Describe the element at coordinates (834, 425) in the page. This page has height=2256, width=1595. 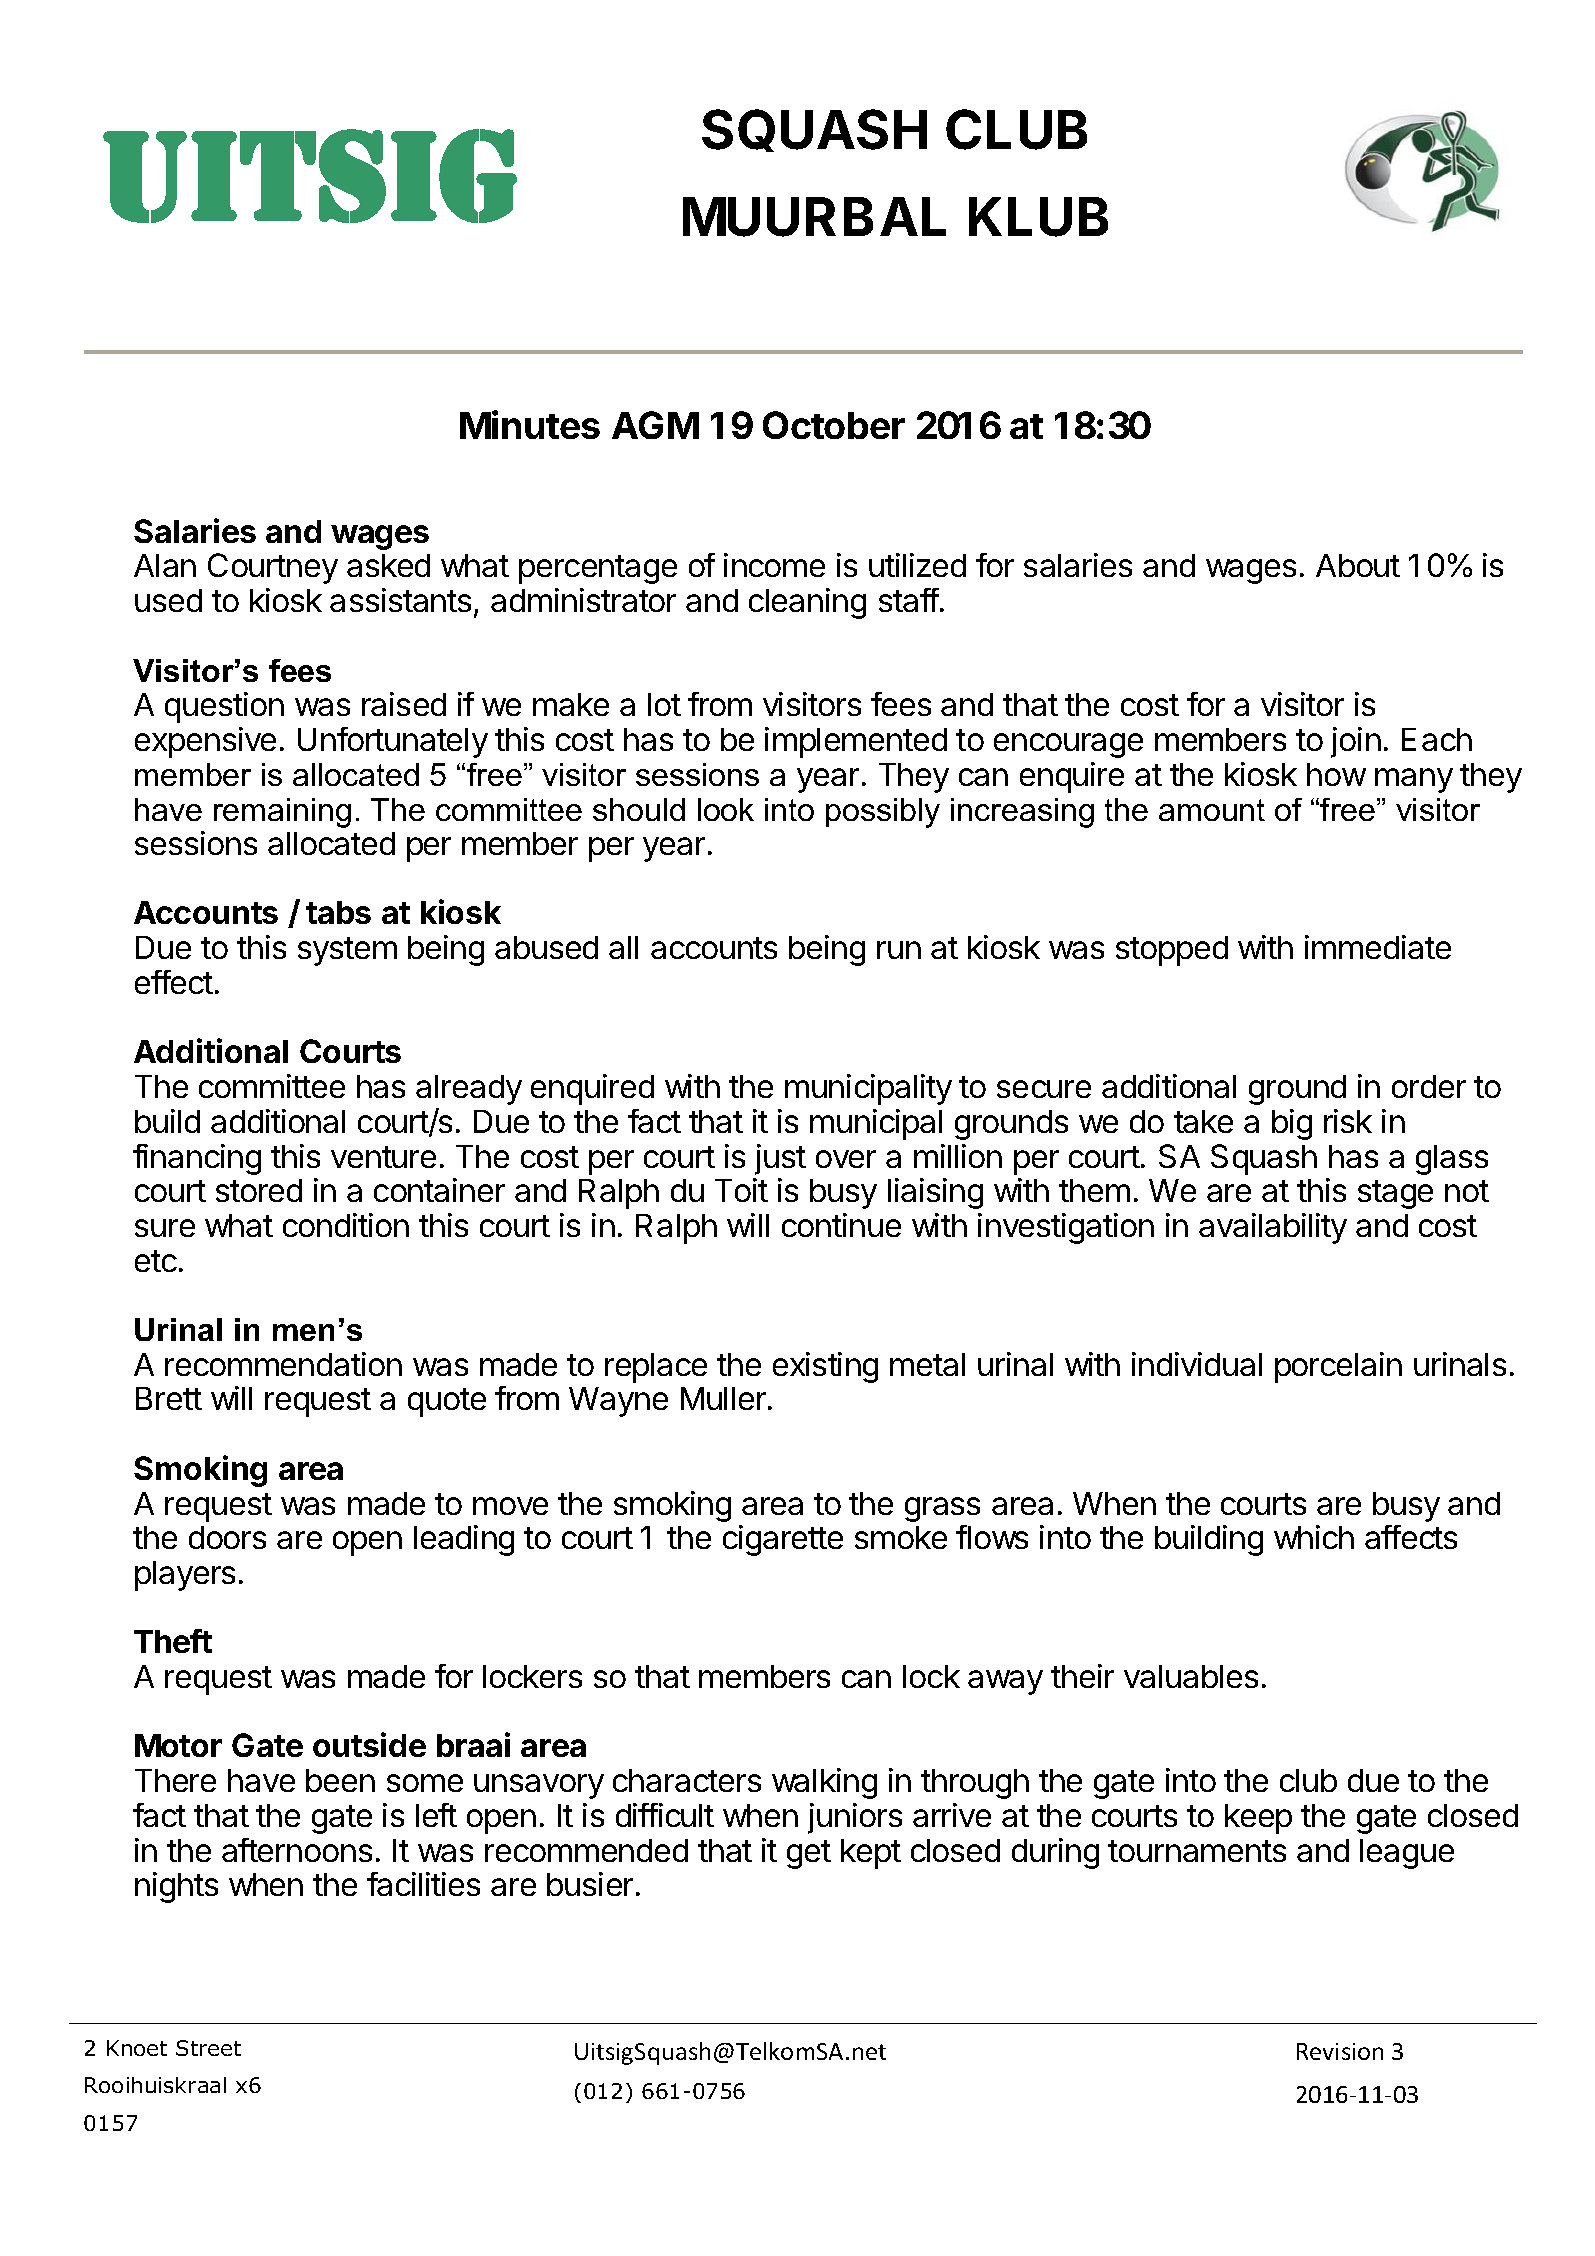
I see `October` at that location.
